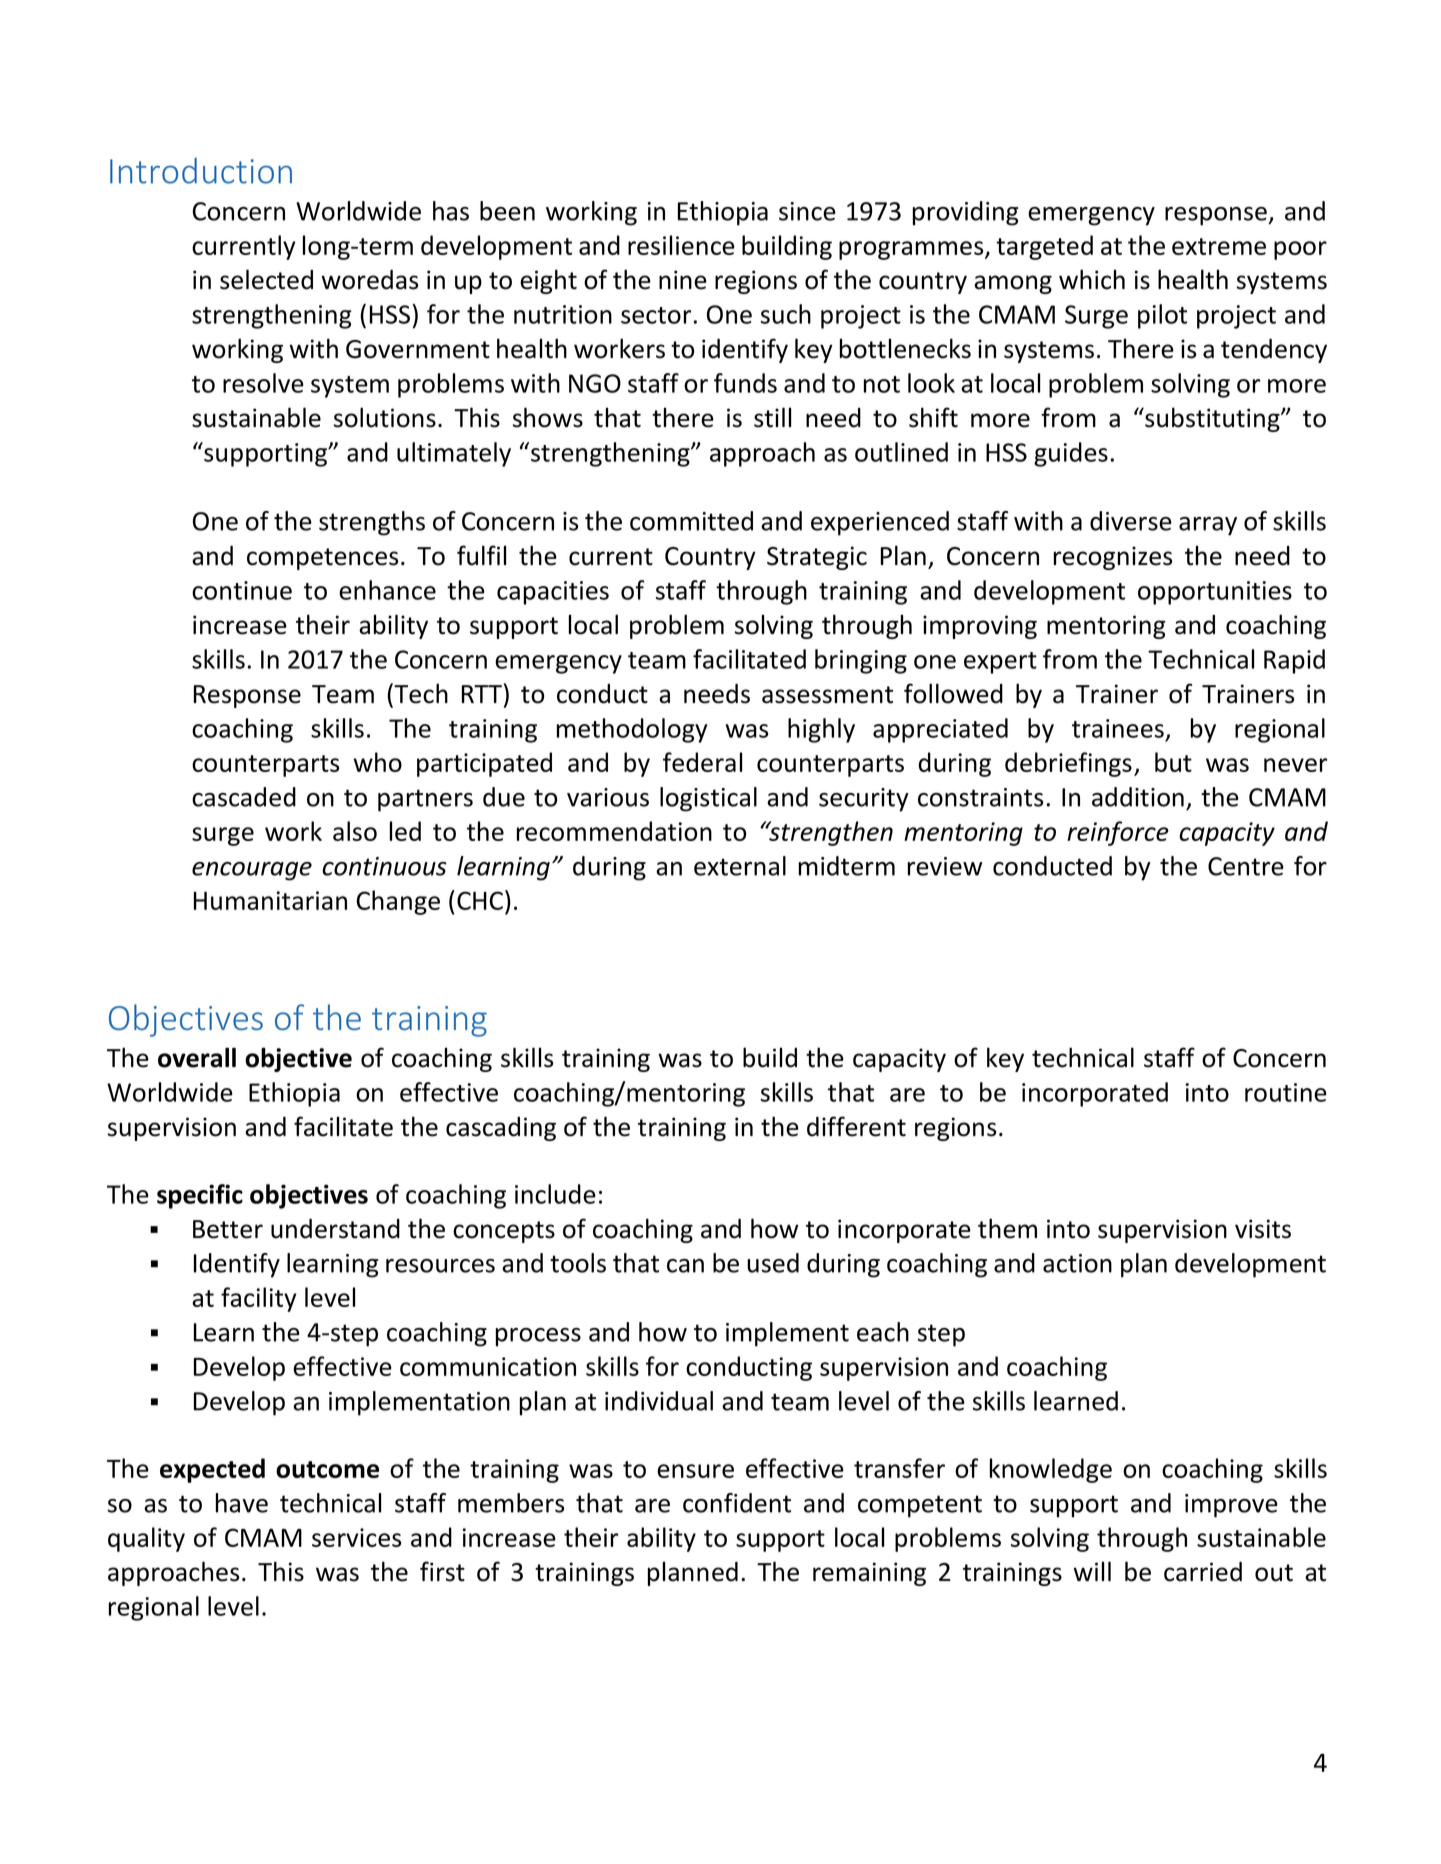  Describe the element at coordinates (335, 1229) in the screenshot. I see `understand` at that location.
